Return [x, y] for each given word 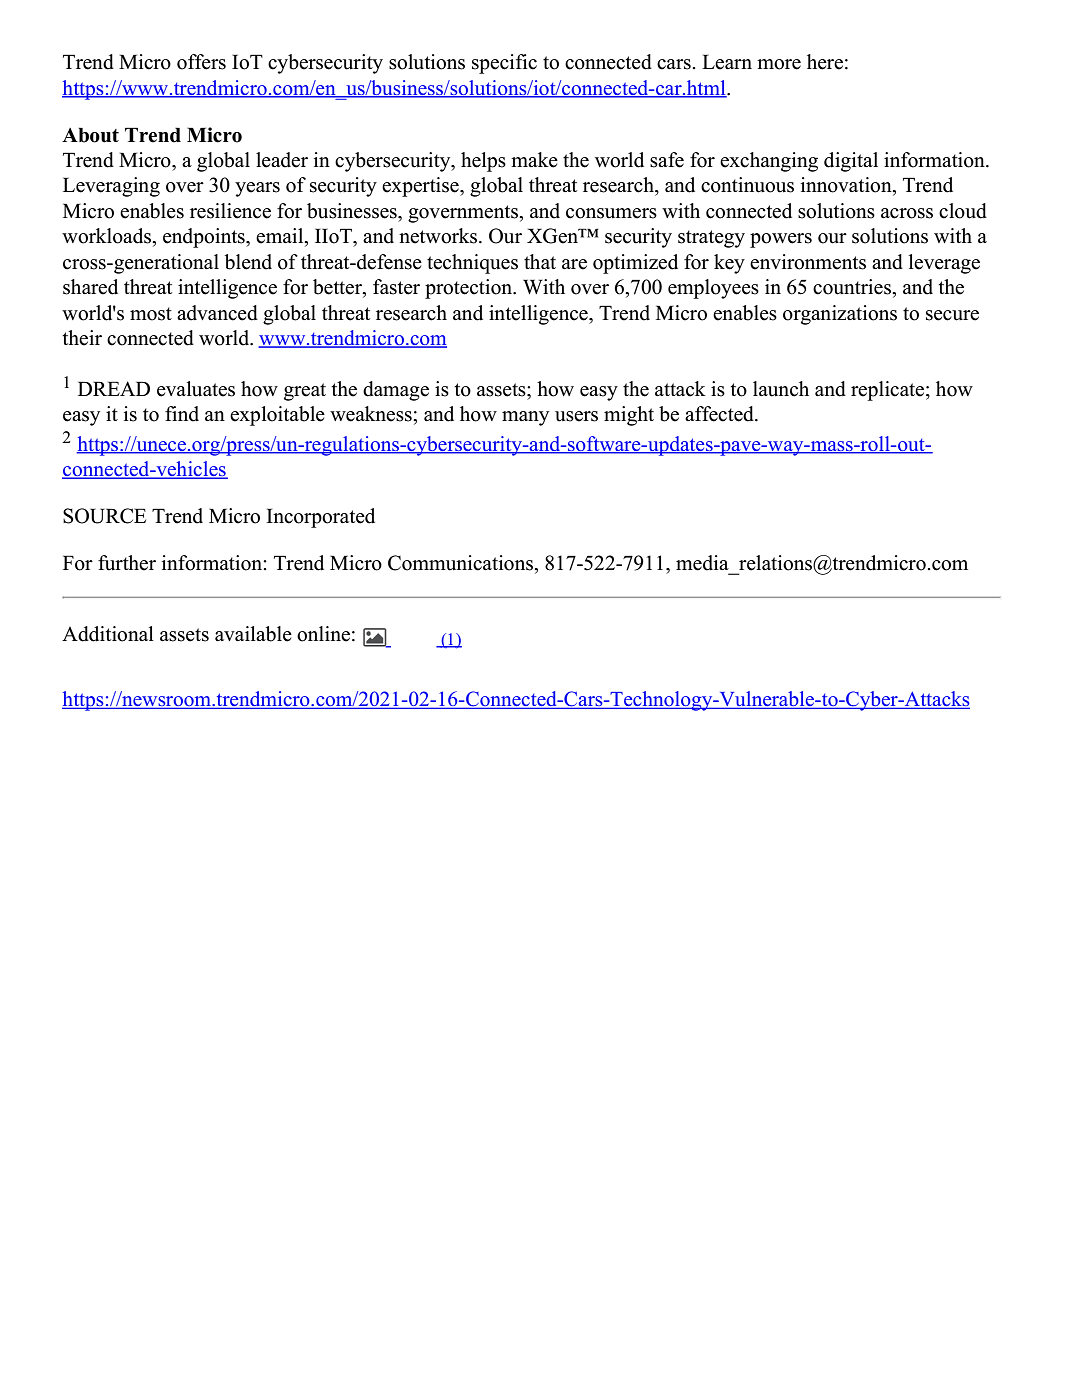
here [825, 62]
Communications [461, 563]
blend [248, 262]
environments [808, 262]
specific [504, 64]
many [525, 418]
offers [201, 62]
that [540, 261]
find [182, 414]
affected [720, 414]
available [253, 634]
